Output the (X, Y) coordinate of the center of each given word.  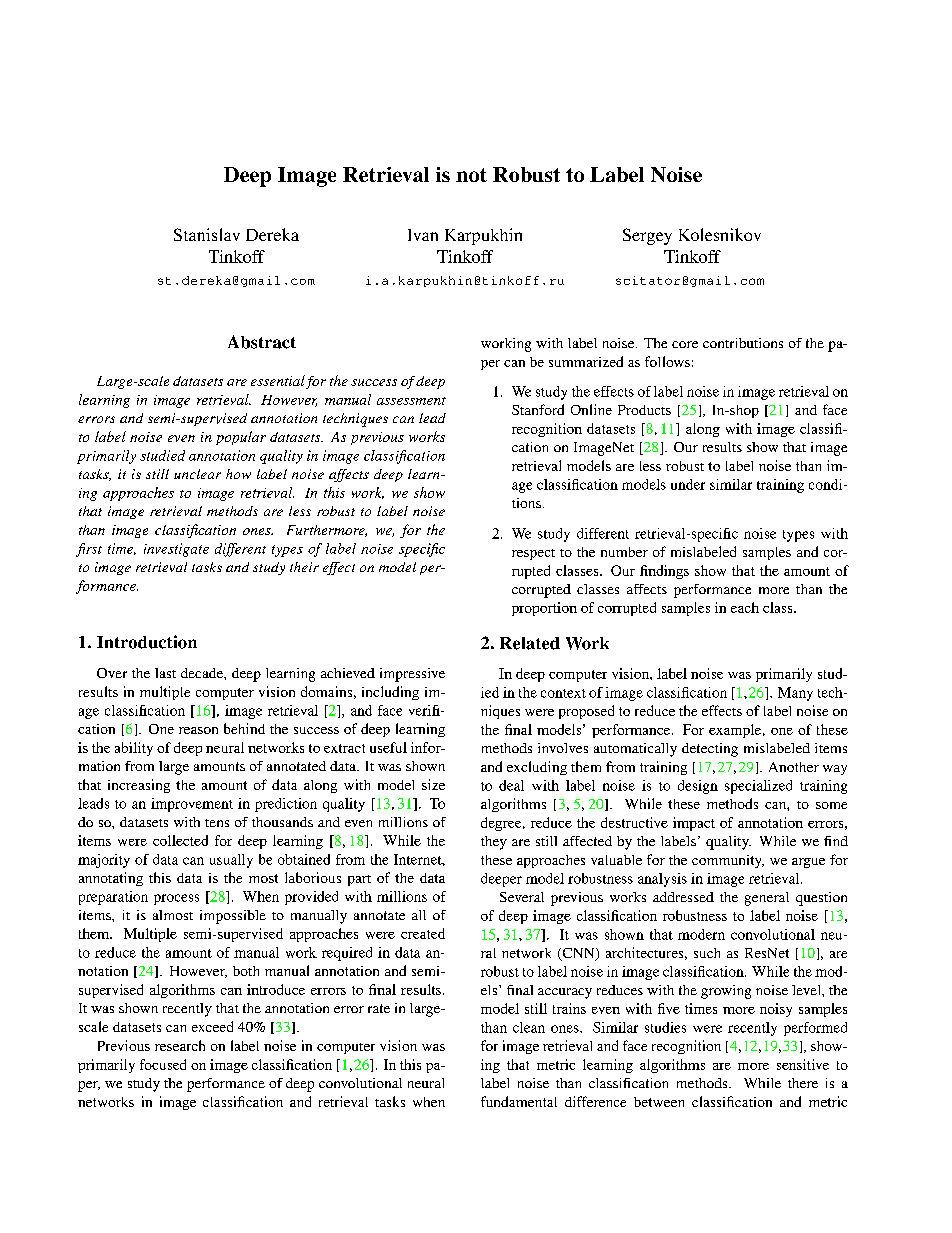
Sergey (647, 236)
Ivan (423, 235)
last (165, 673)
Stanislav (207, 234)
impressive (412, 675)
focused (163, 1064)
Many (795, 694)
